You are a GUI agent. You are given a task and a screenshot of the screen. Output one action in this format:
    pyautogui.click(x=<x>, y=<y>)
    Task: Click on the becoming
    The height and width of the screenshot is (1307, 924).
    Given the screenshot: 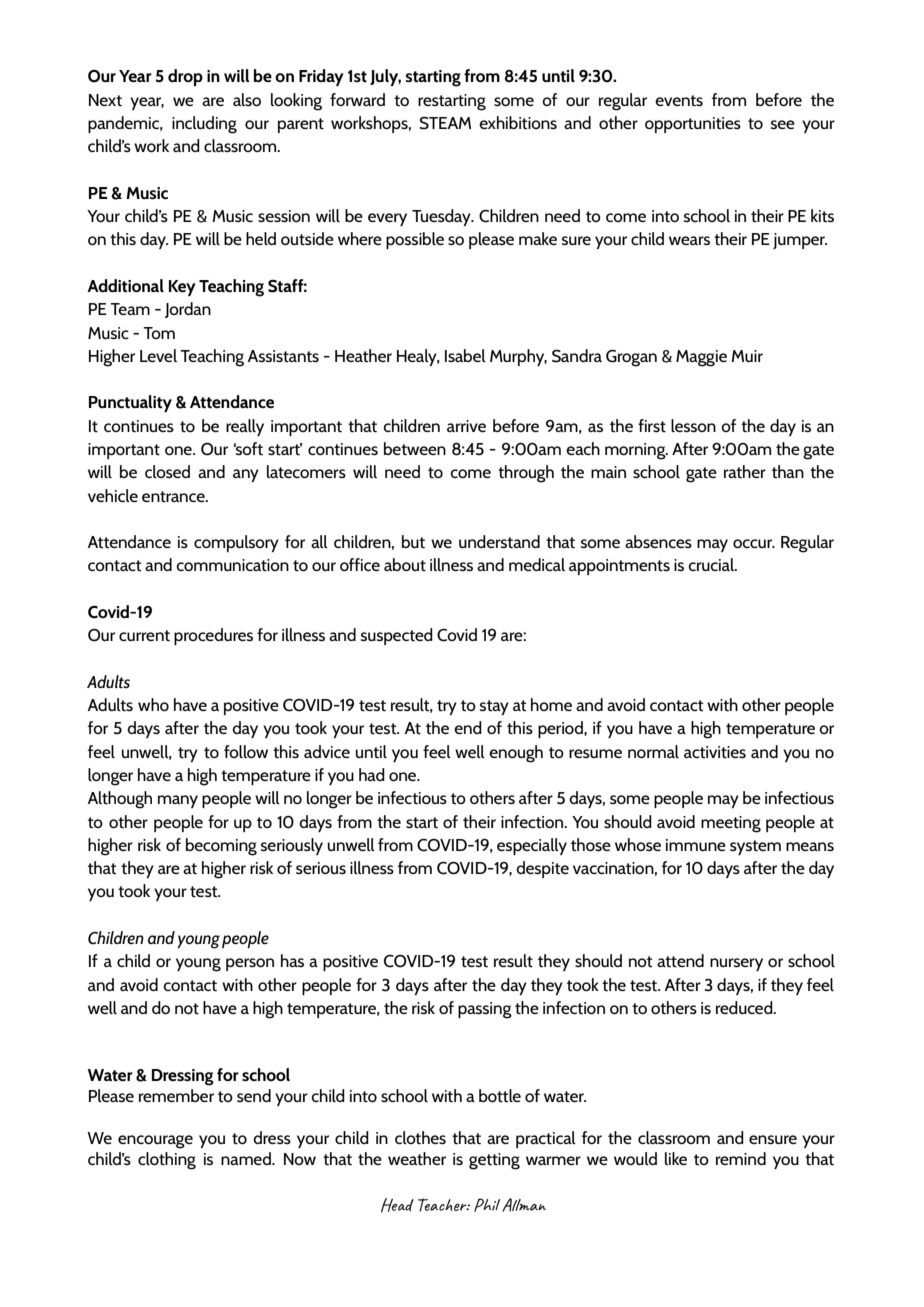 What is the action you would take?
    pyautogui.click(x=221, y=847)
